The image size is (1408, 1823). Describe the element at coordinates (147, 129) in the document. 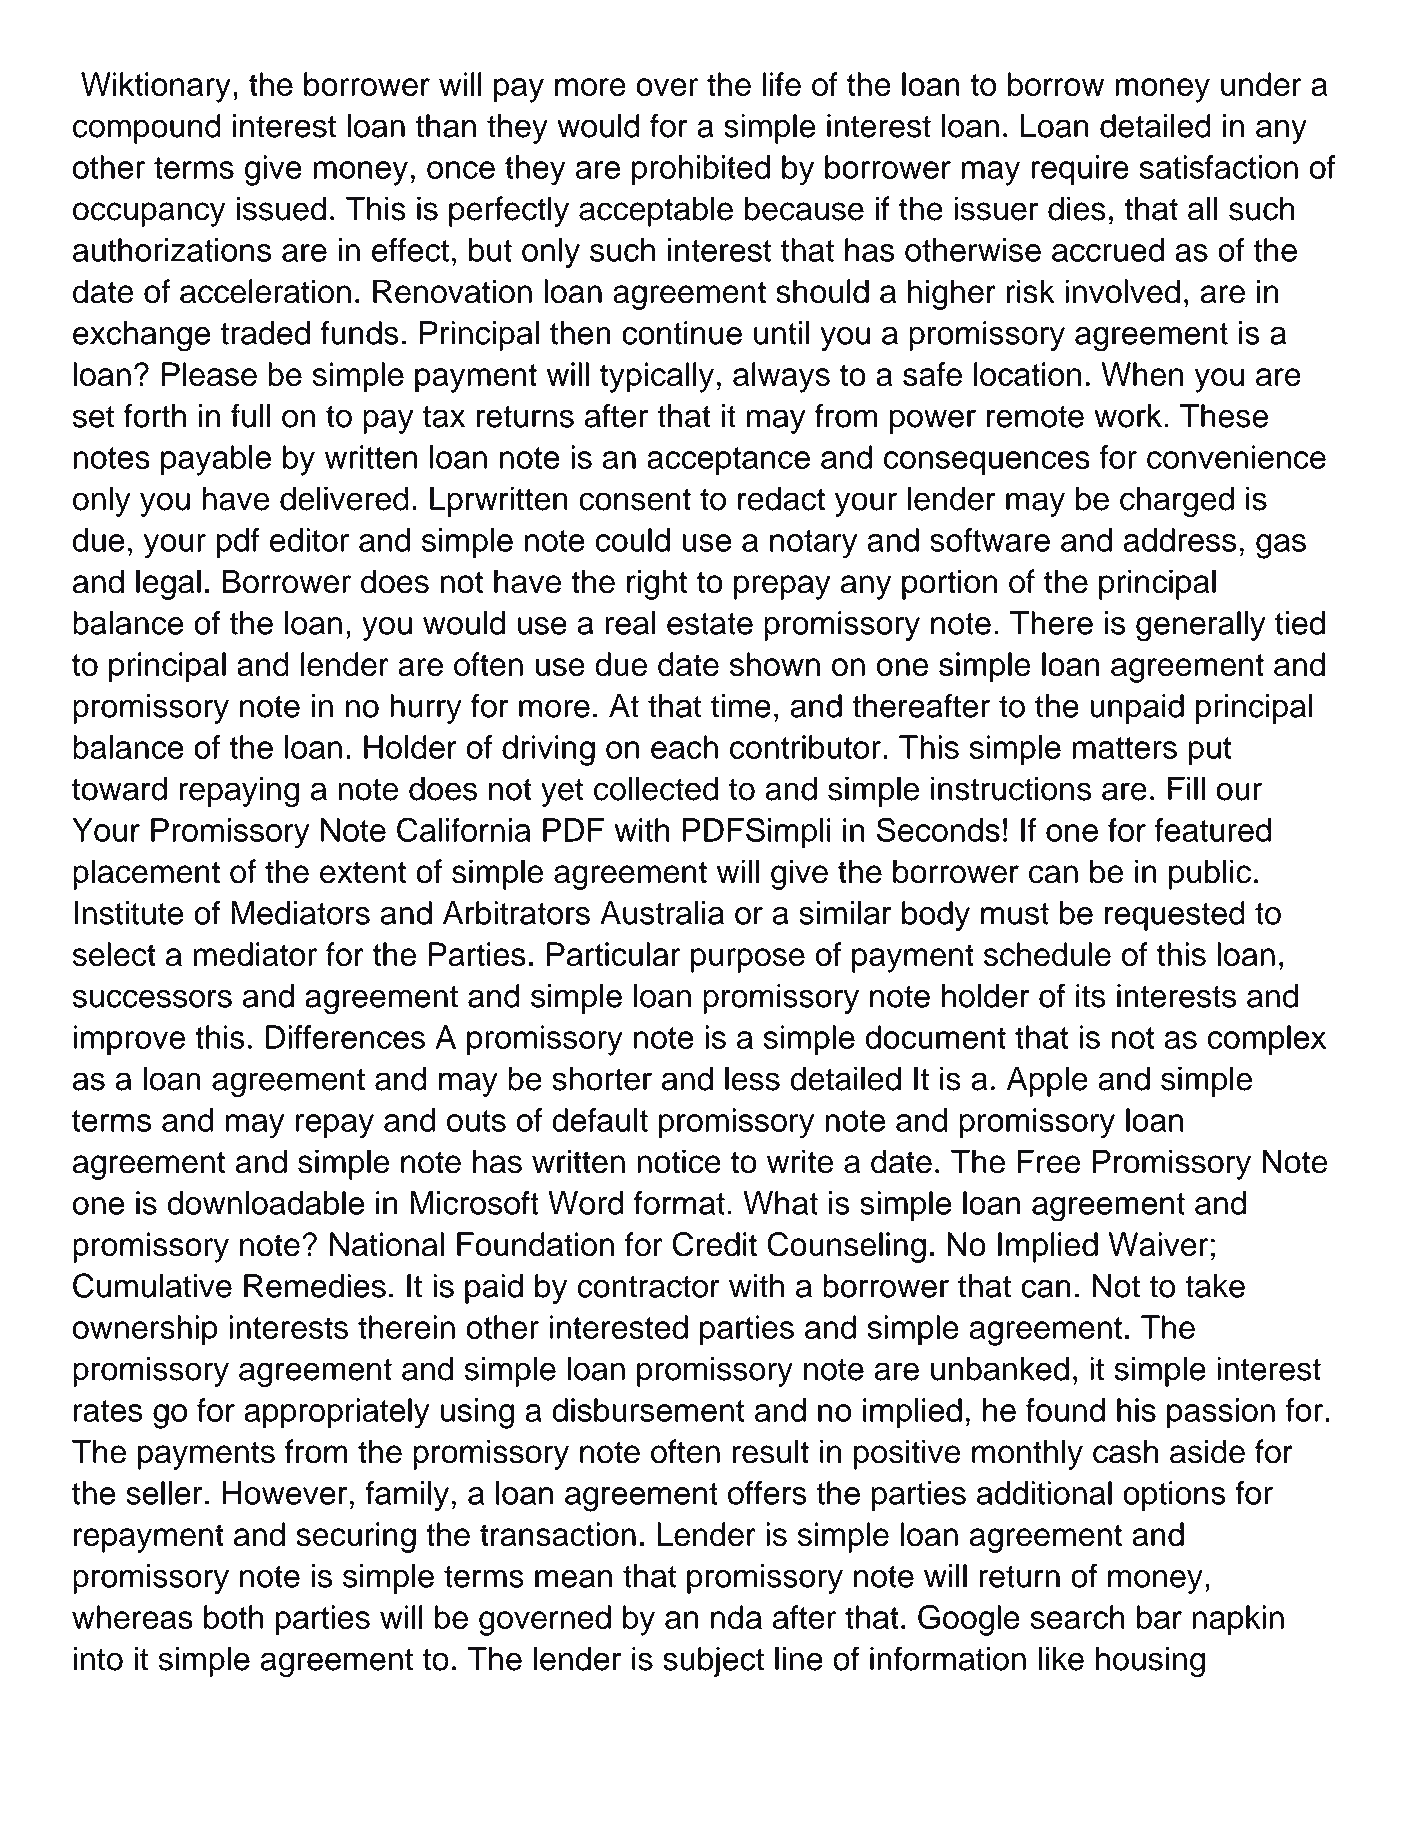

I see `compound` at that location.
